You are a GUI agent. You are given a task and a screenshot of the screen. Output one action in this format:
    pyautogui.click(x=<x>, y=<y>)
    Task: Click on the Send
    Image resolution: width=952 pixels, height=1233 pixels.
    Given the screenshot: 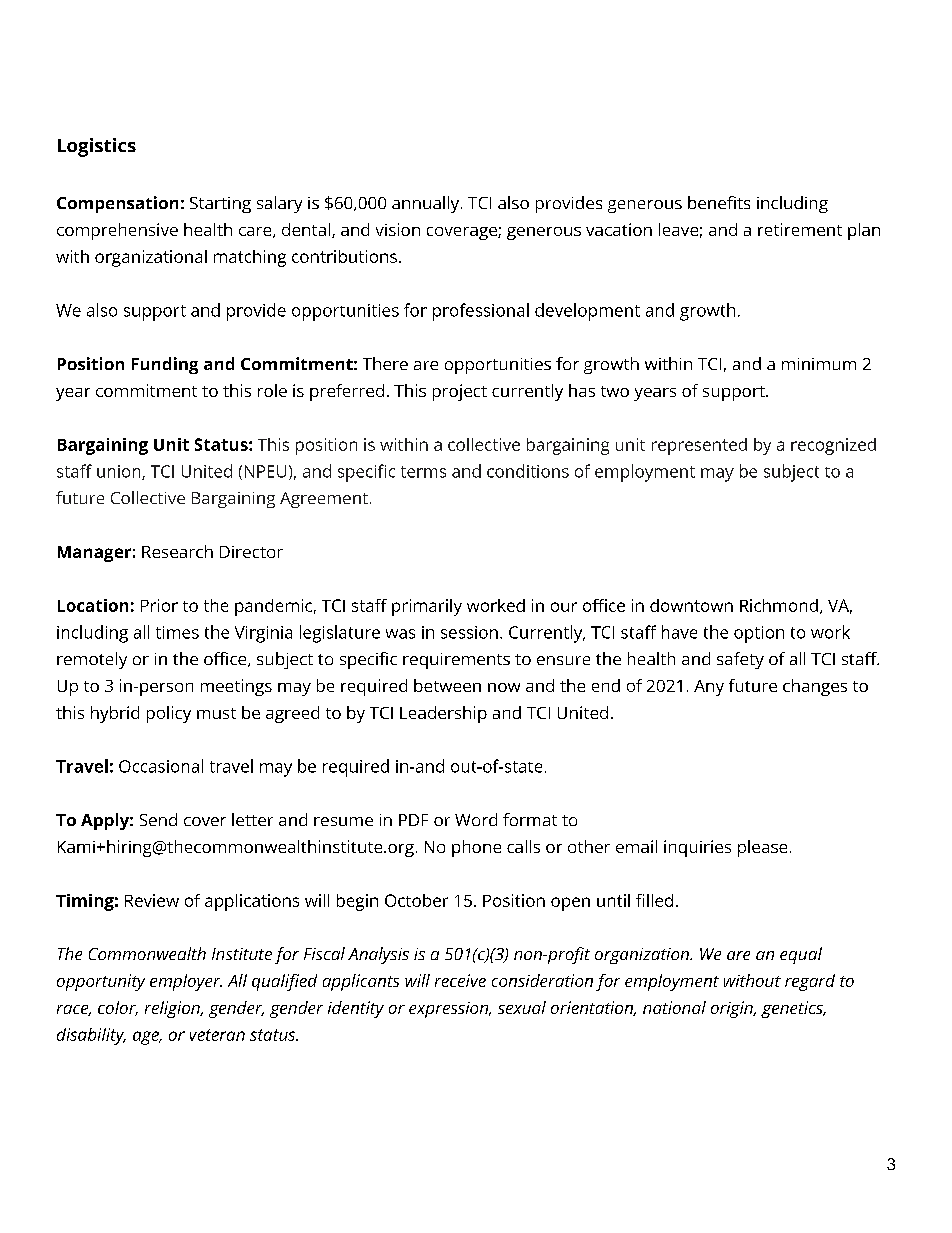 What is the action you would take?
    pyautogui.click(x=158, y=819)
